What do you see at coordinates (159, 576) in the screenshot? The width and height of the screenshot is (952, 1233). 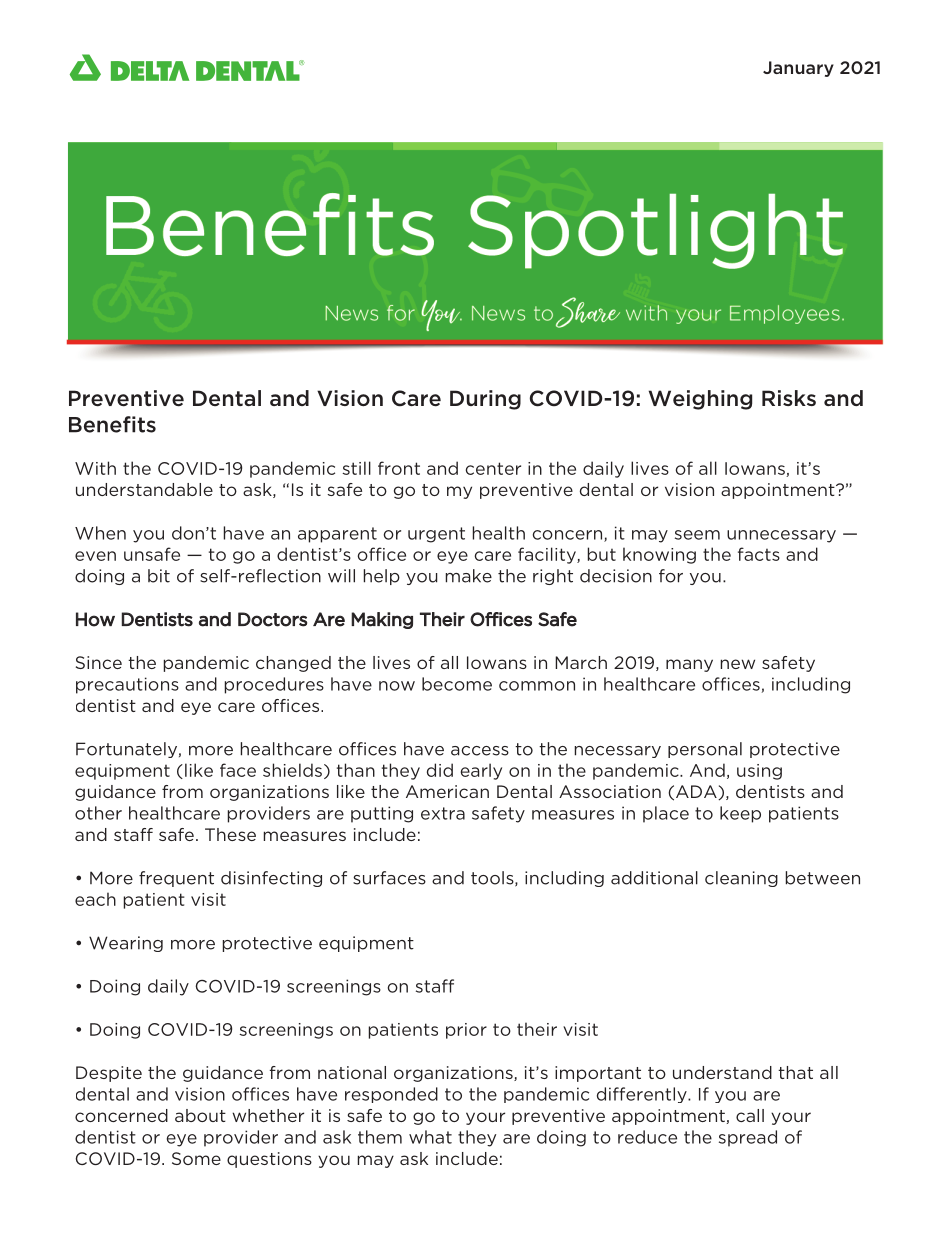 I see `bit` at bounding box center [159, 576].
